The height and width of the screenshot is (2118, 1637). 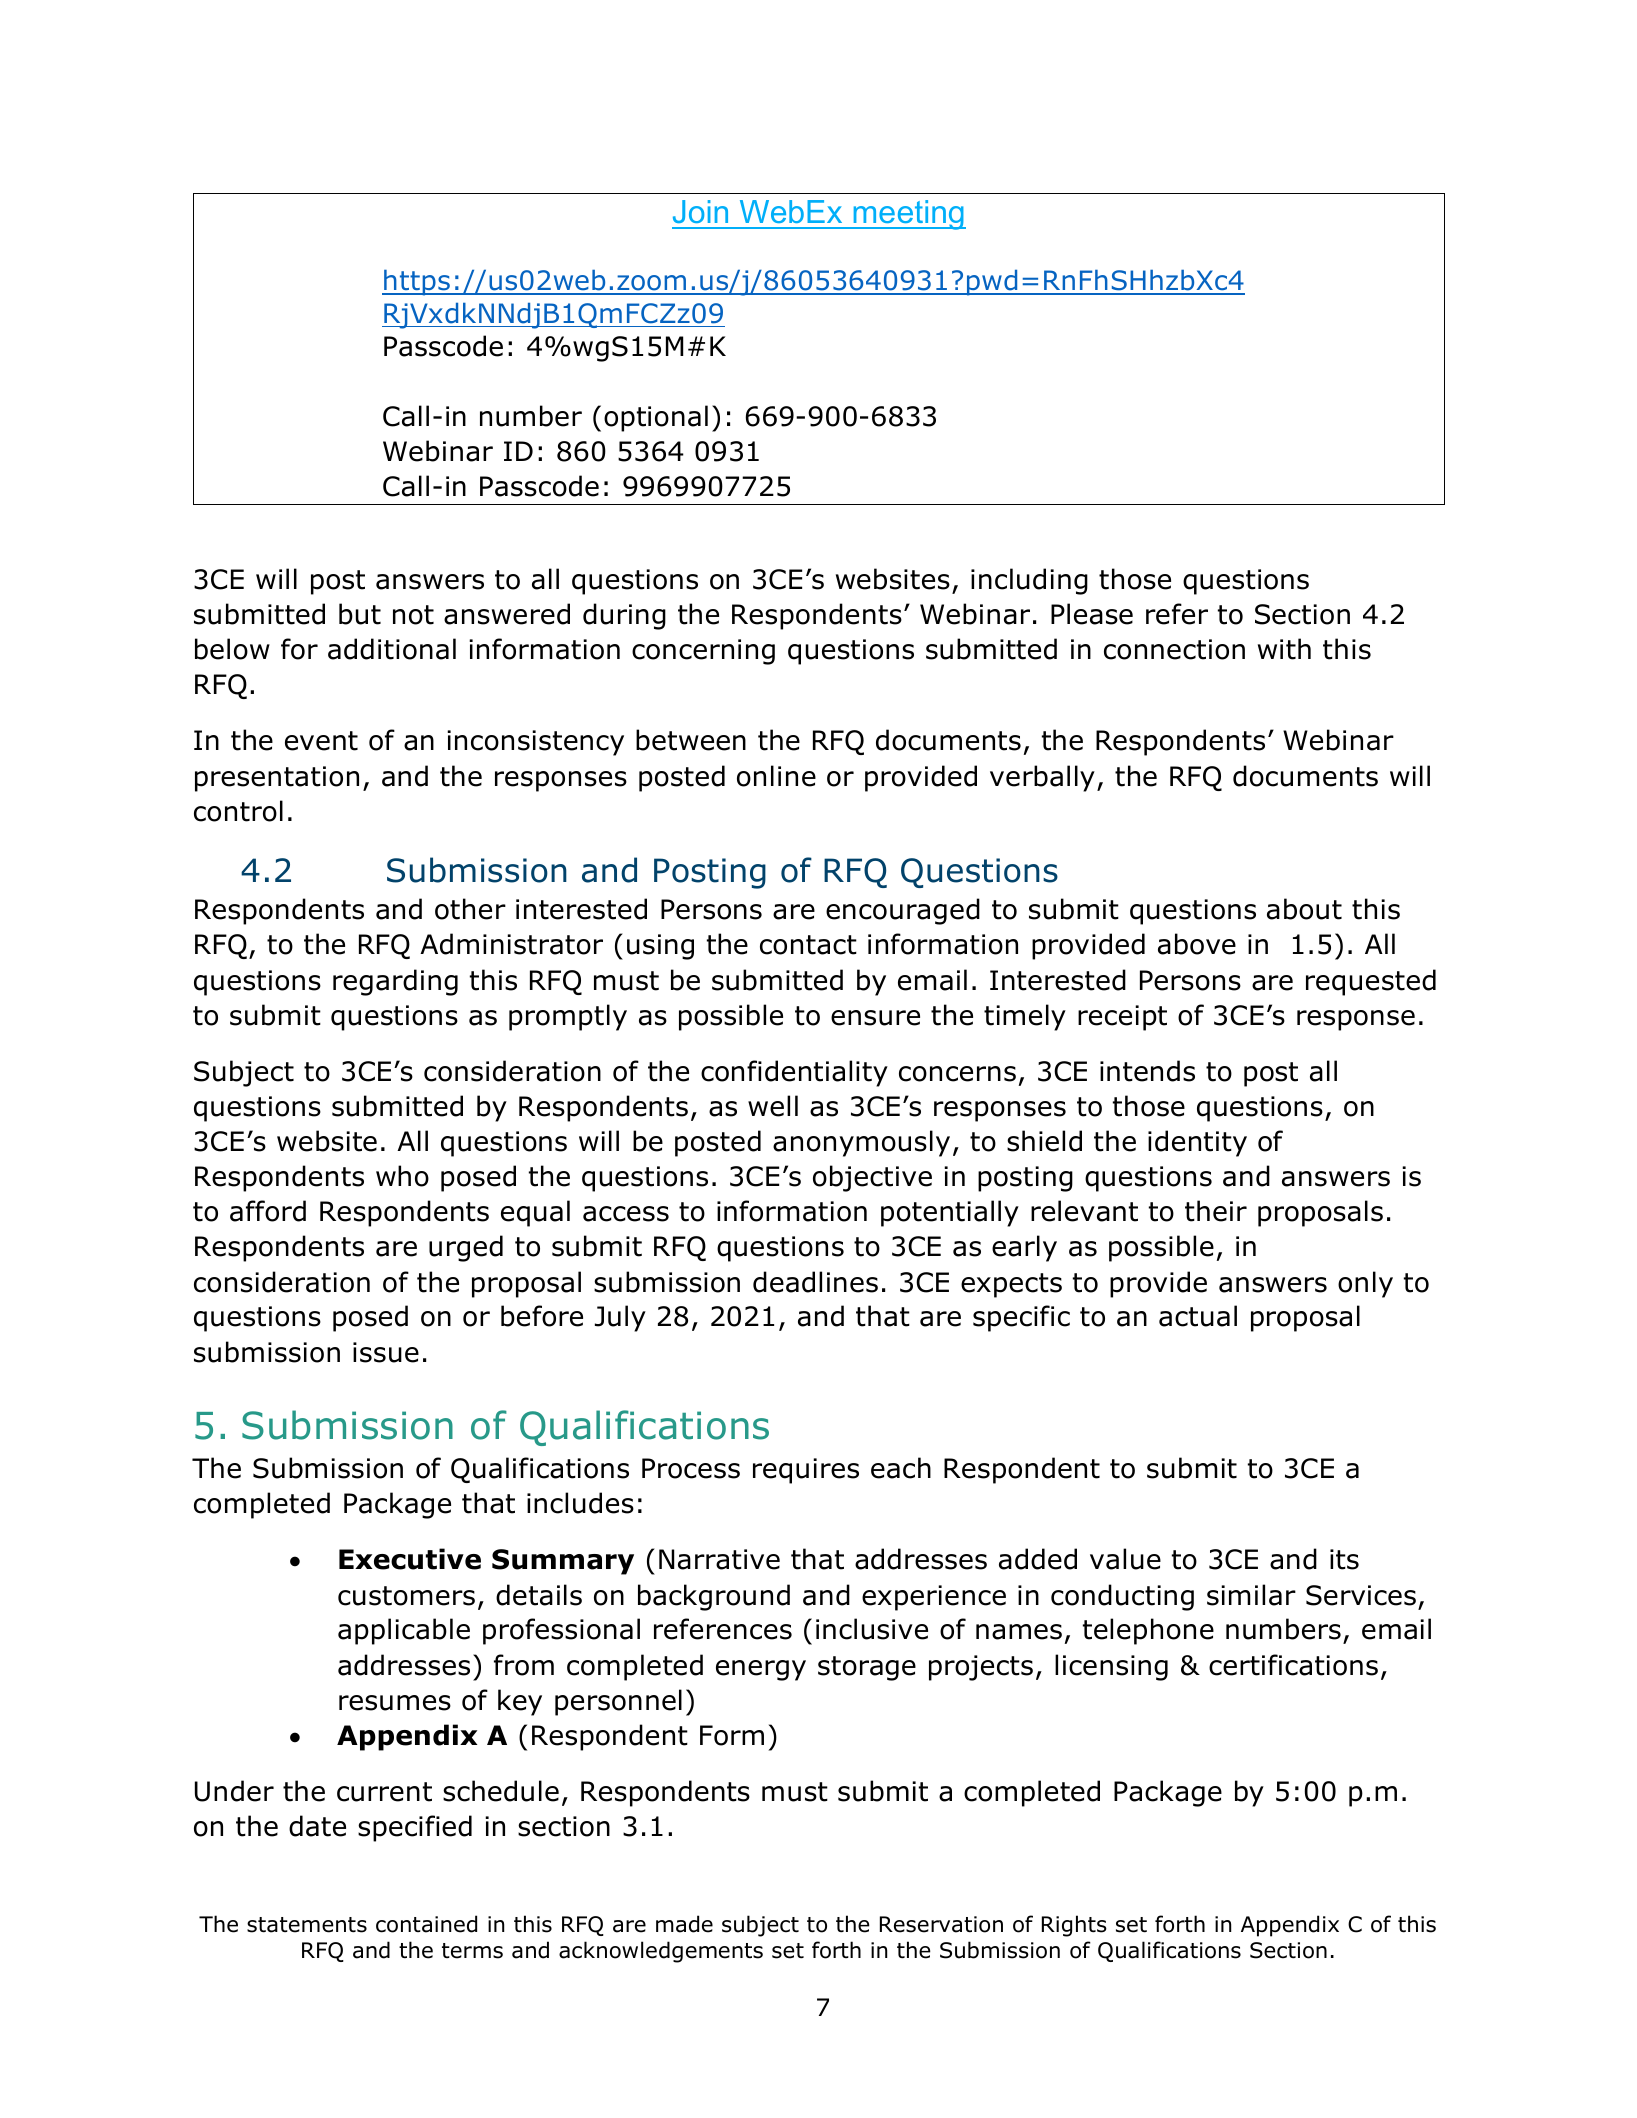 What do you see at coordinates (410, 1559) in the screenshot?
I see `Executive` at bounding box center [410, 1559].
